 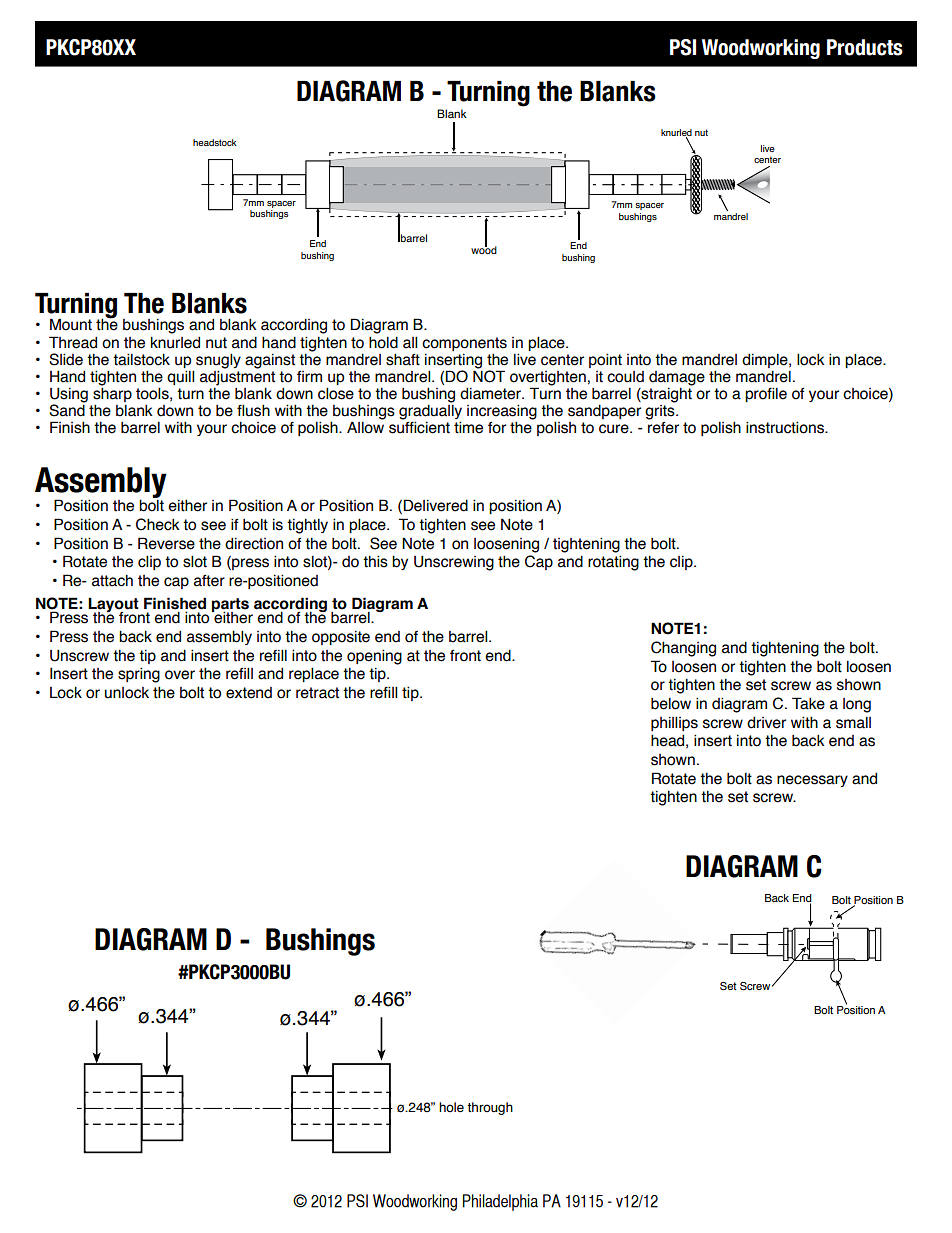 I want to click on opening, so click(x=374, y=657).
